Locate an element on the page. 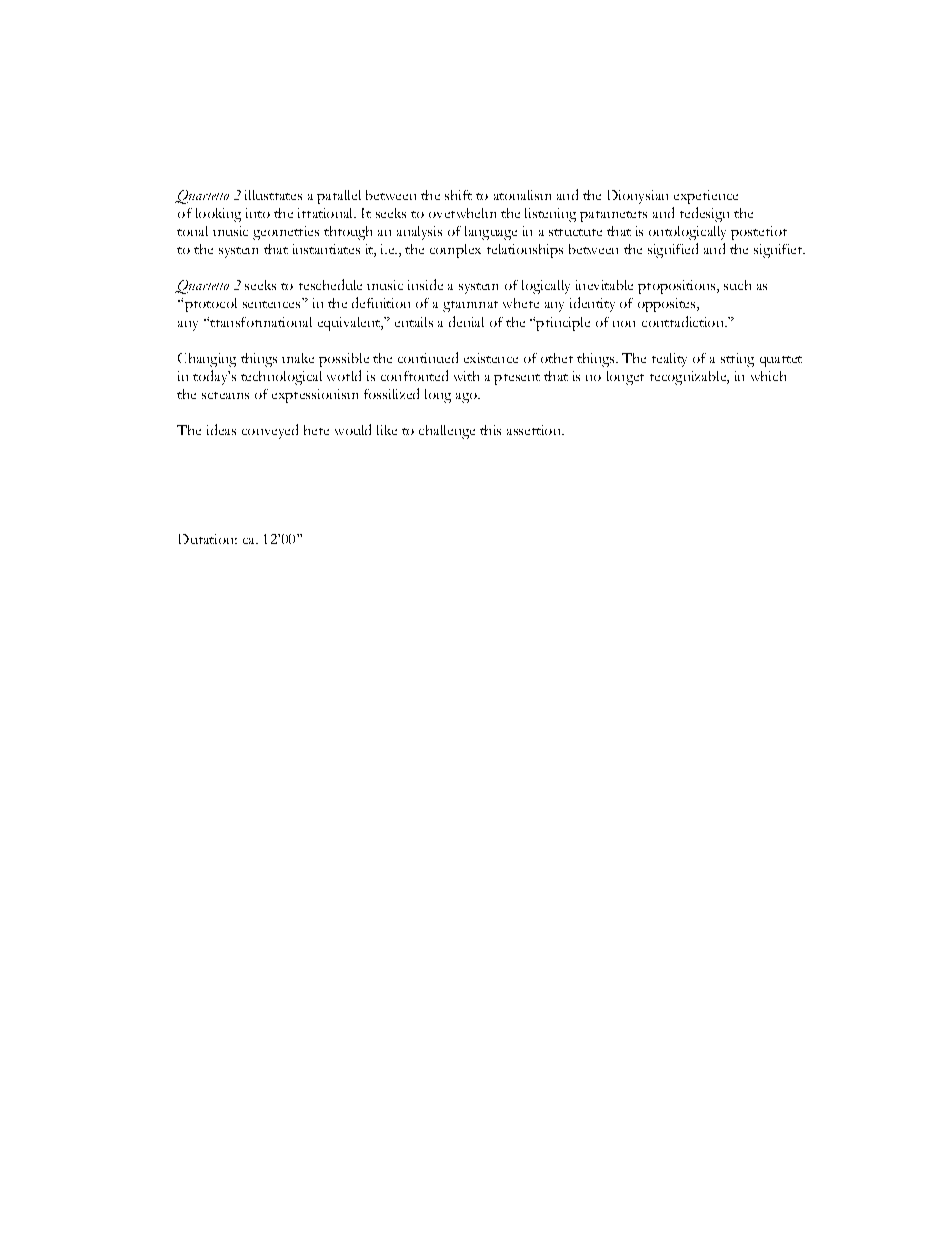 The image size is (952, 1238). inside is located at coordinates (425, 284).
